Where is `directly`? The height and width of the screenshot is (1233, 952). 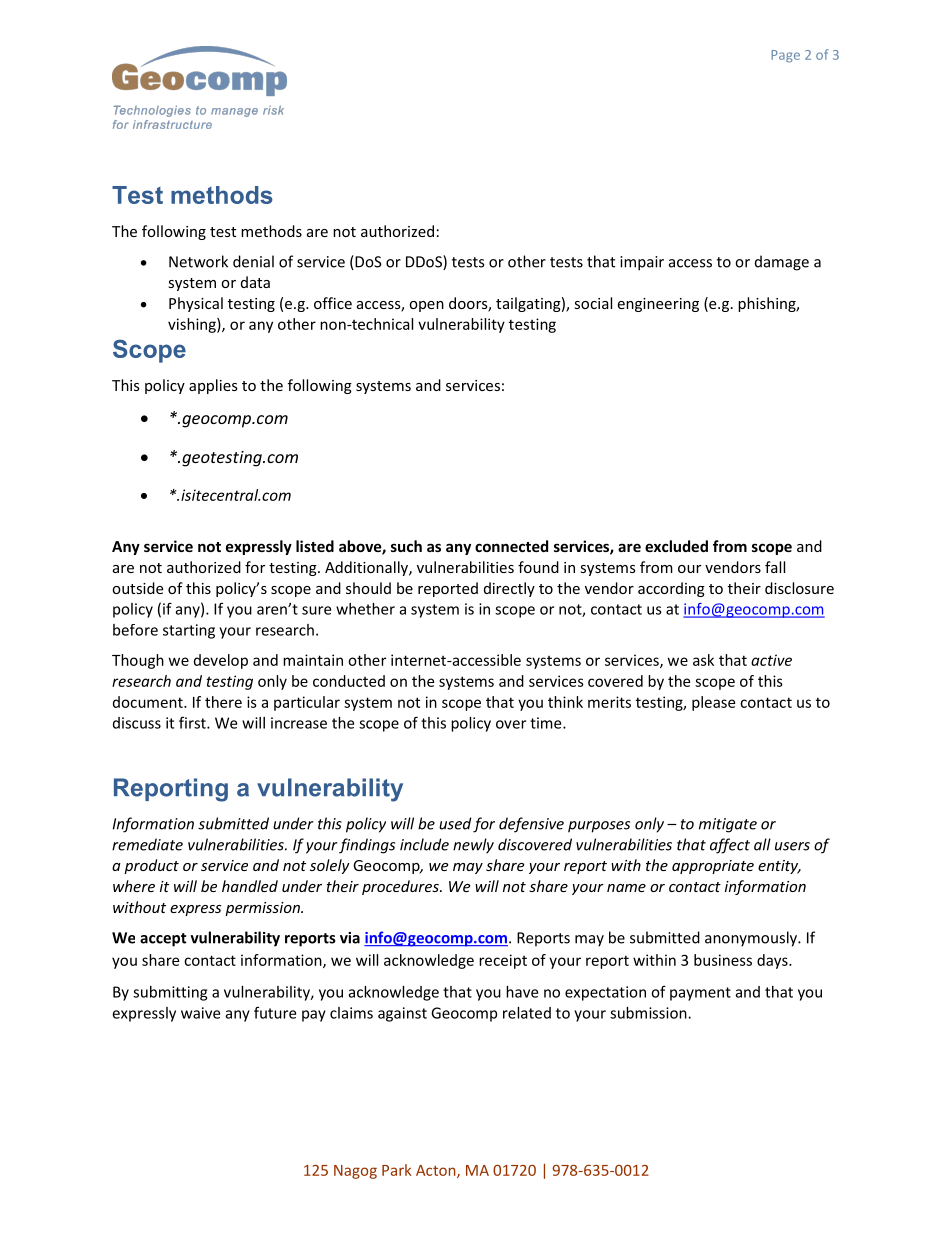
directly is located at coordinates (509, 589).
